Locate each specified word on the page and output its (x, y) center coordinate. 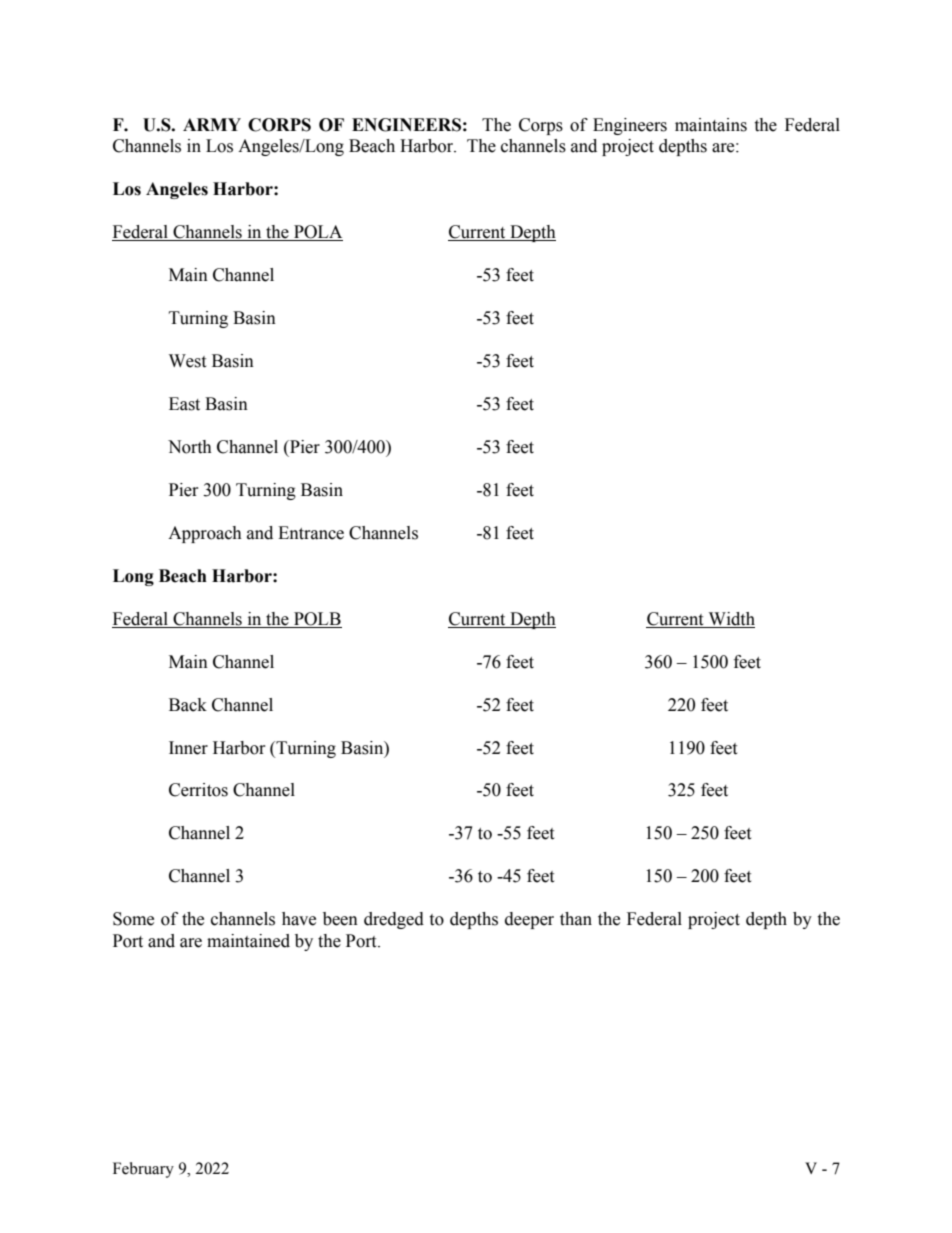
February (143, 1170)
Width (732, 619)
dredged (394, 920)
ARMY (212, 124)
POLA (317, 233)
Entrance (311, 533)
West (187, 361)
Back (188, 705)
